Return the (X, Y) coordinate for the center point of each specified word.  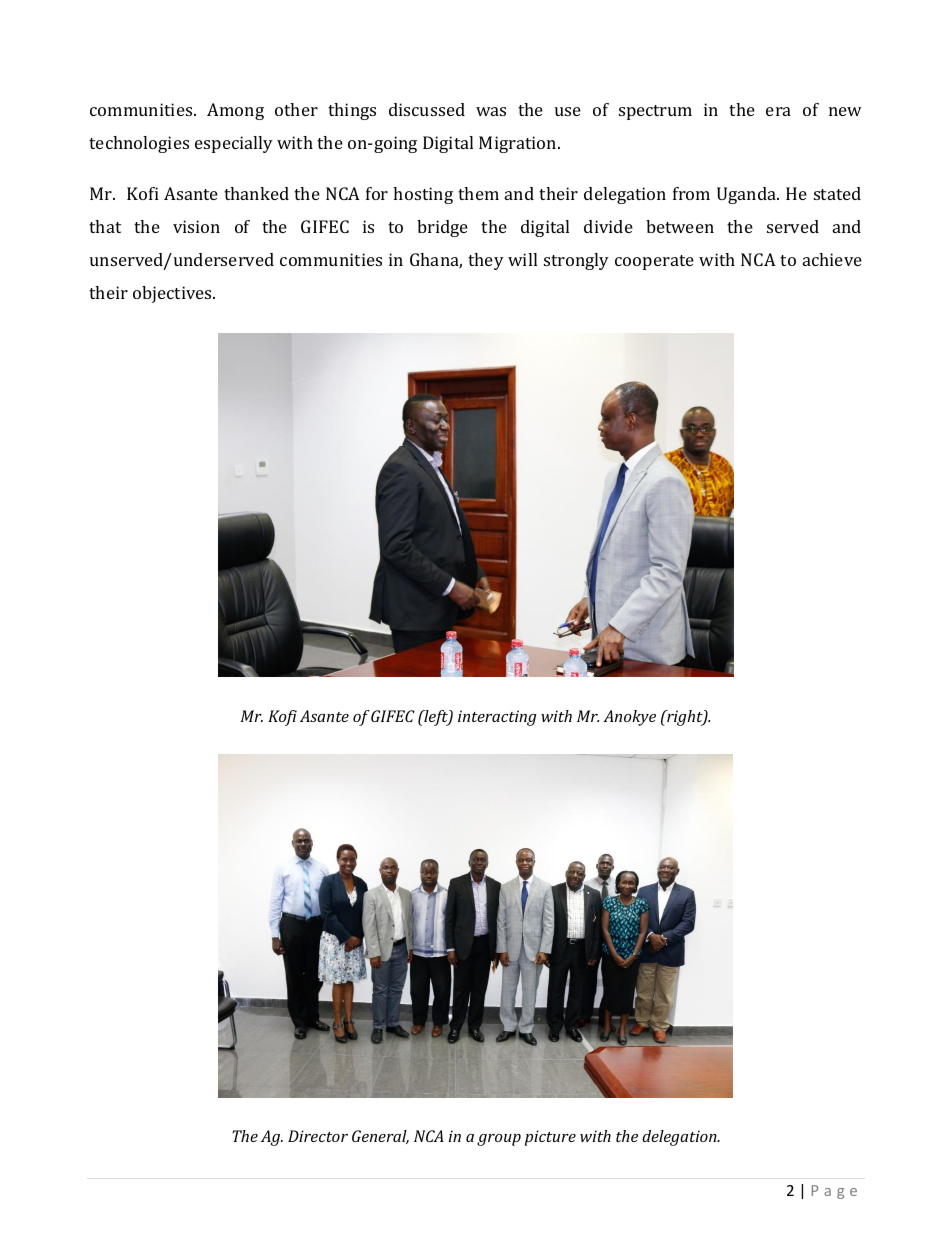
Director (318, 1136)
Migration (519, 144)
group (499, 1140)
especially (234, 144)
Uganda (748, 195)
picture (550, 1138)
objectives (173, 294)
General (380, 1137)
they (486, 261)
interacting (497, 718)
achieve (832, 259)
